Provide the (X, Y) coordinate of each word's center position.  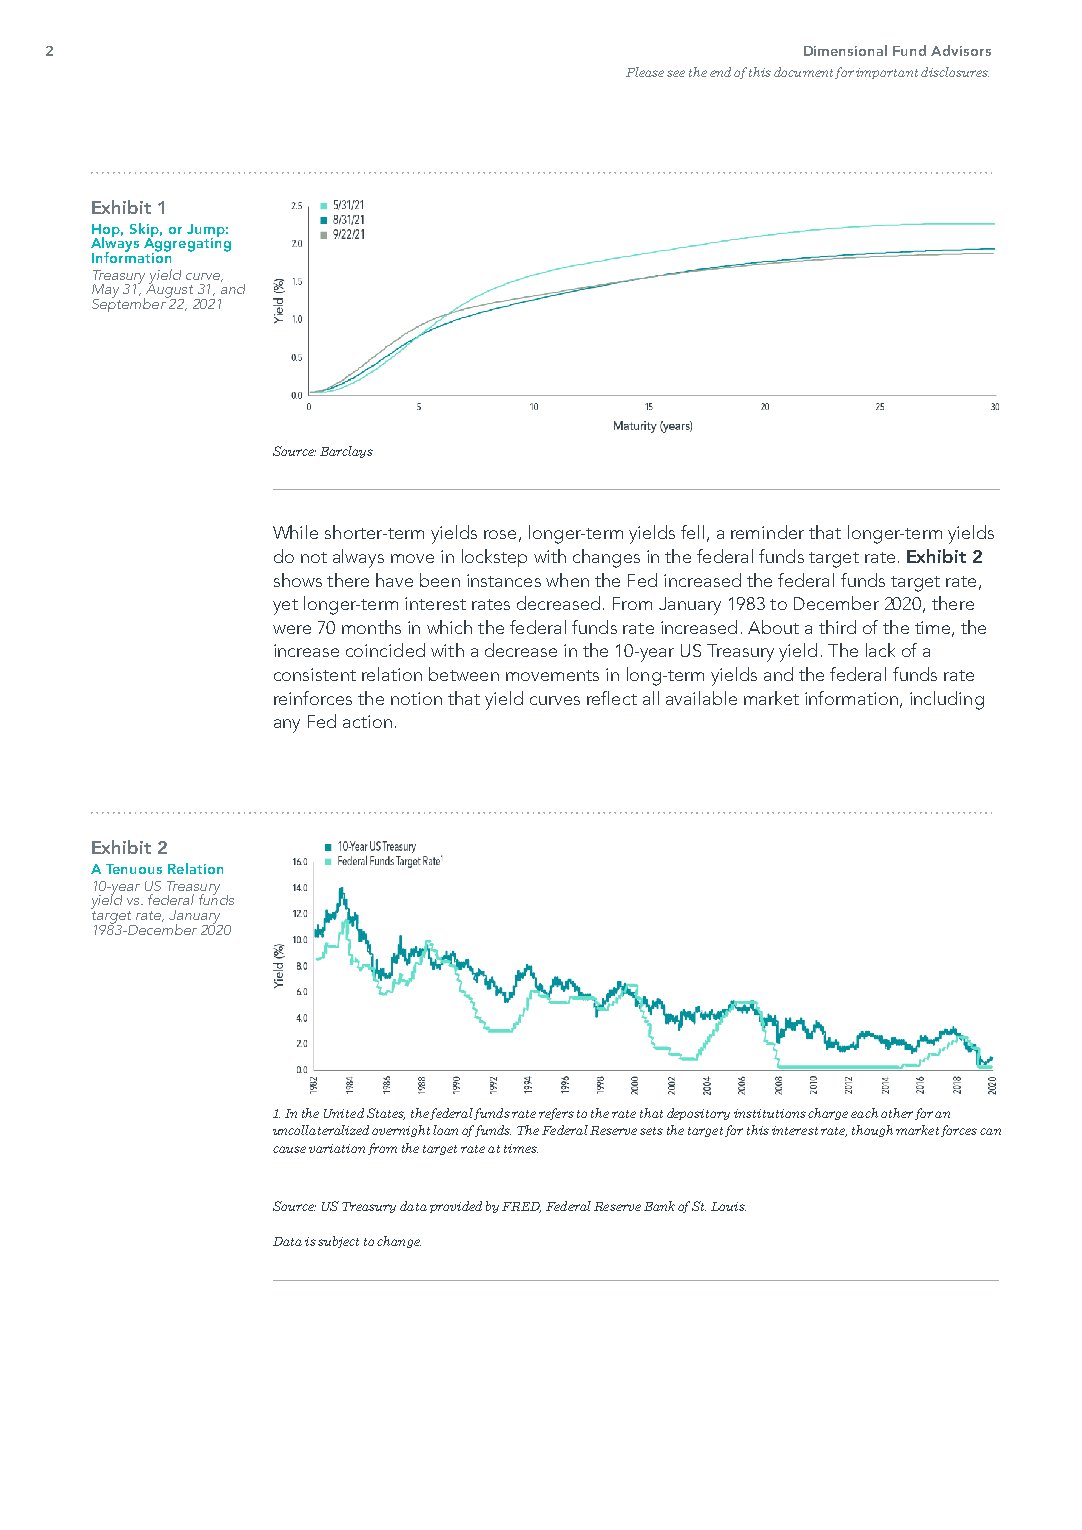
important (887, 73)
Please (645, 72)
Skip (144, 231)
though (872, 1131)
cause (289, 1149)
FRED (521, 1207)
